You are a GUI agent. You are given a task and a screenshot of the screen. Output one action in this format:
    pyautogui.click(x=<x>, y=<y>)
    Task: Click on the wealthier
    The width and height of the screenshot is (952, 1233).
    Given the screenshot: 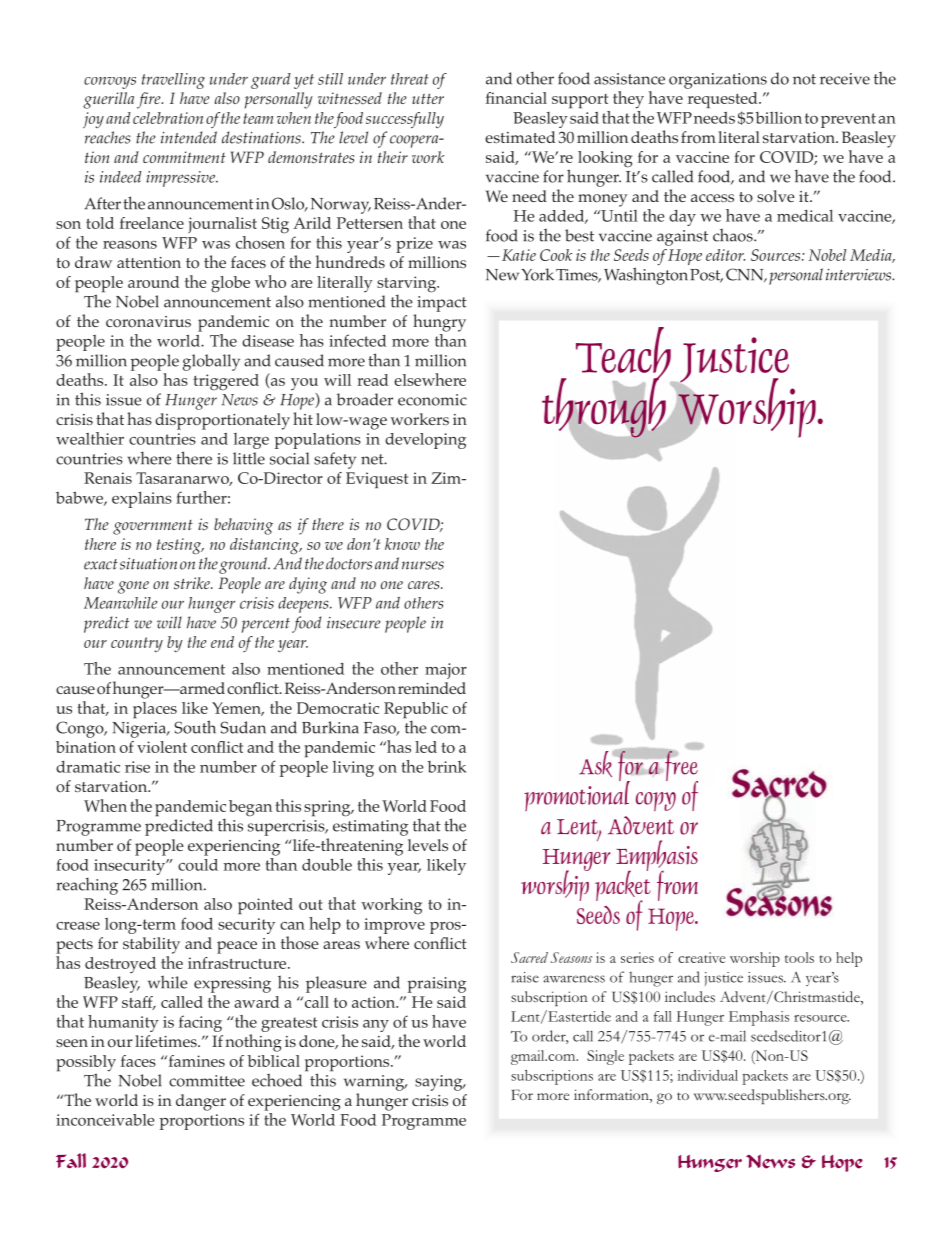 What is the action you would take?
    pyautogui.click(x=90, y=438)
